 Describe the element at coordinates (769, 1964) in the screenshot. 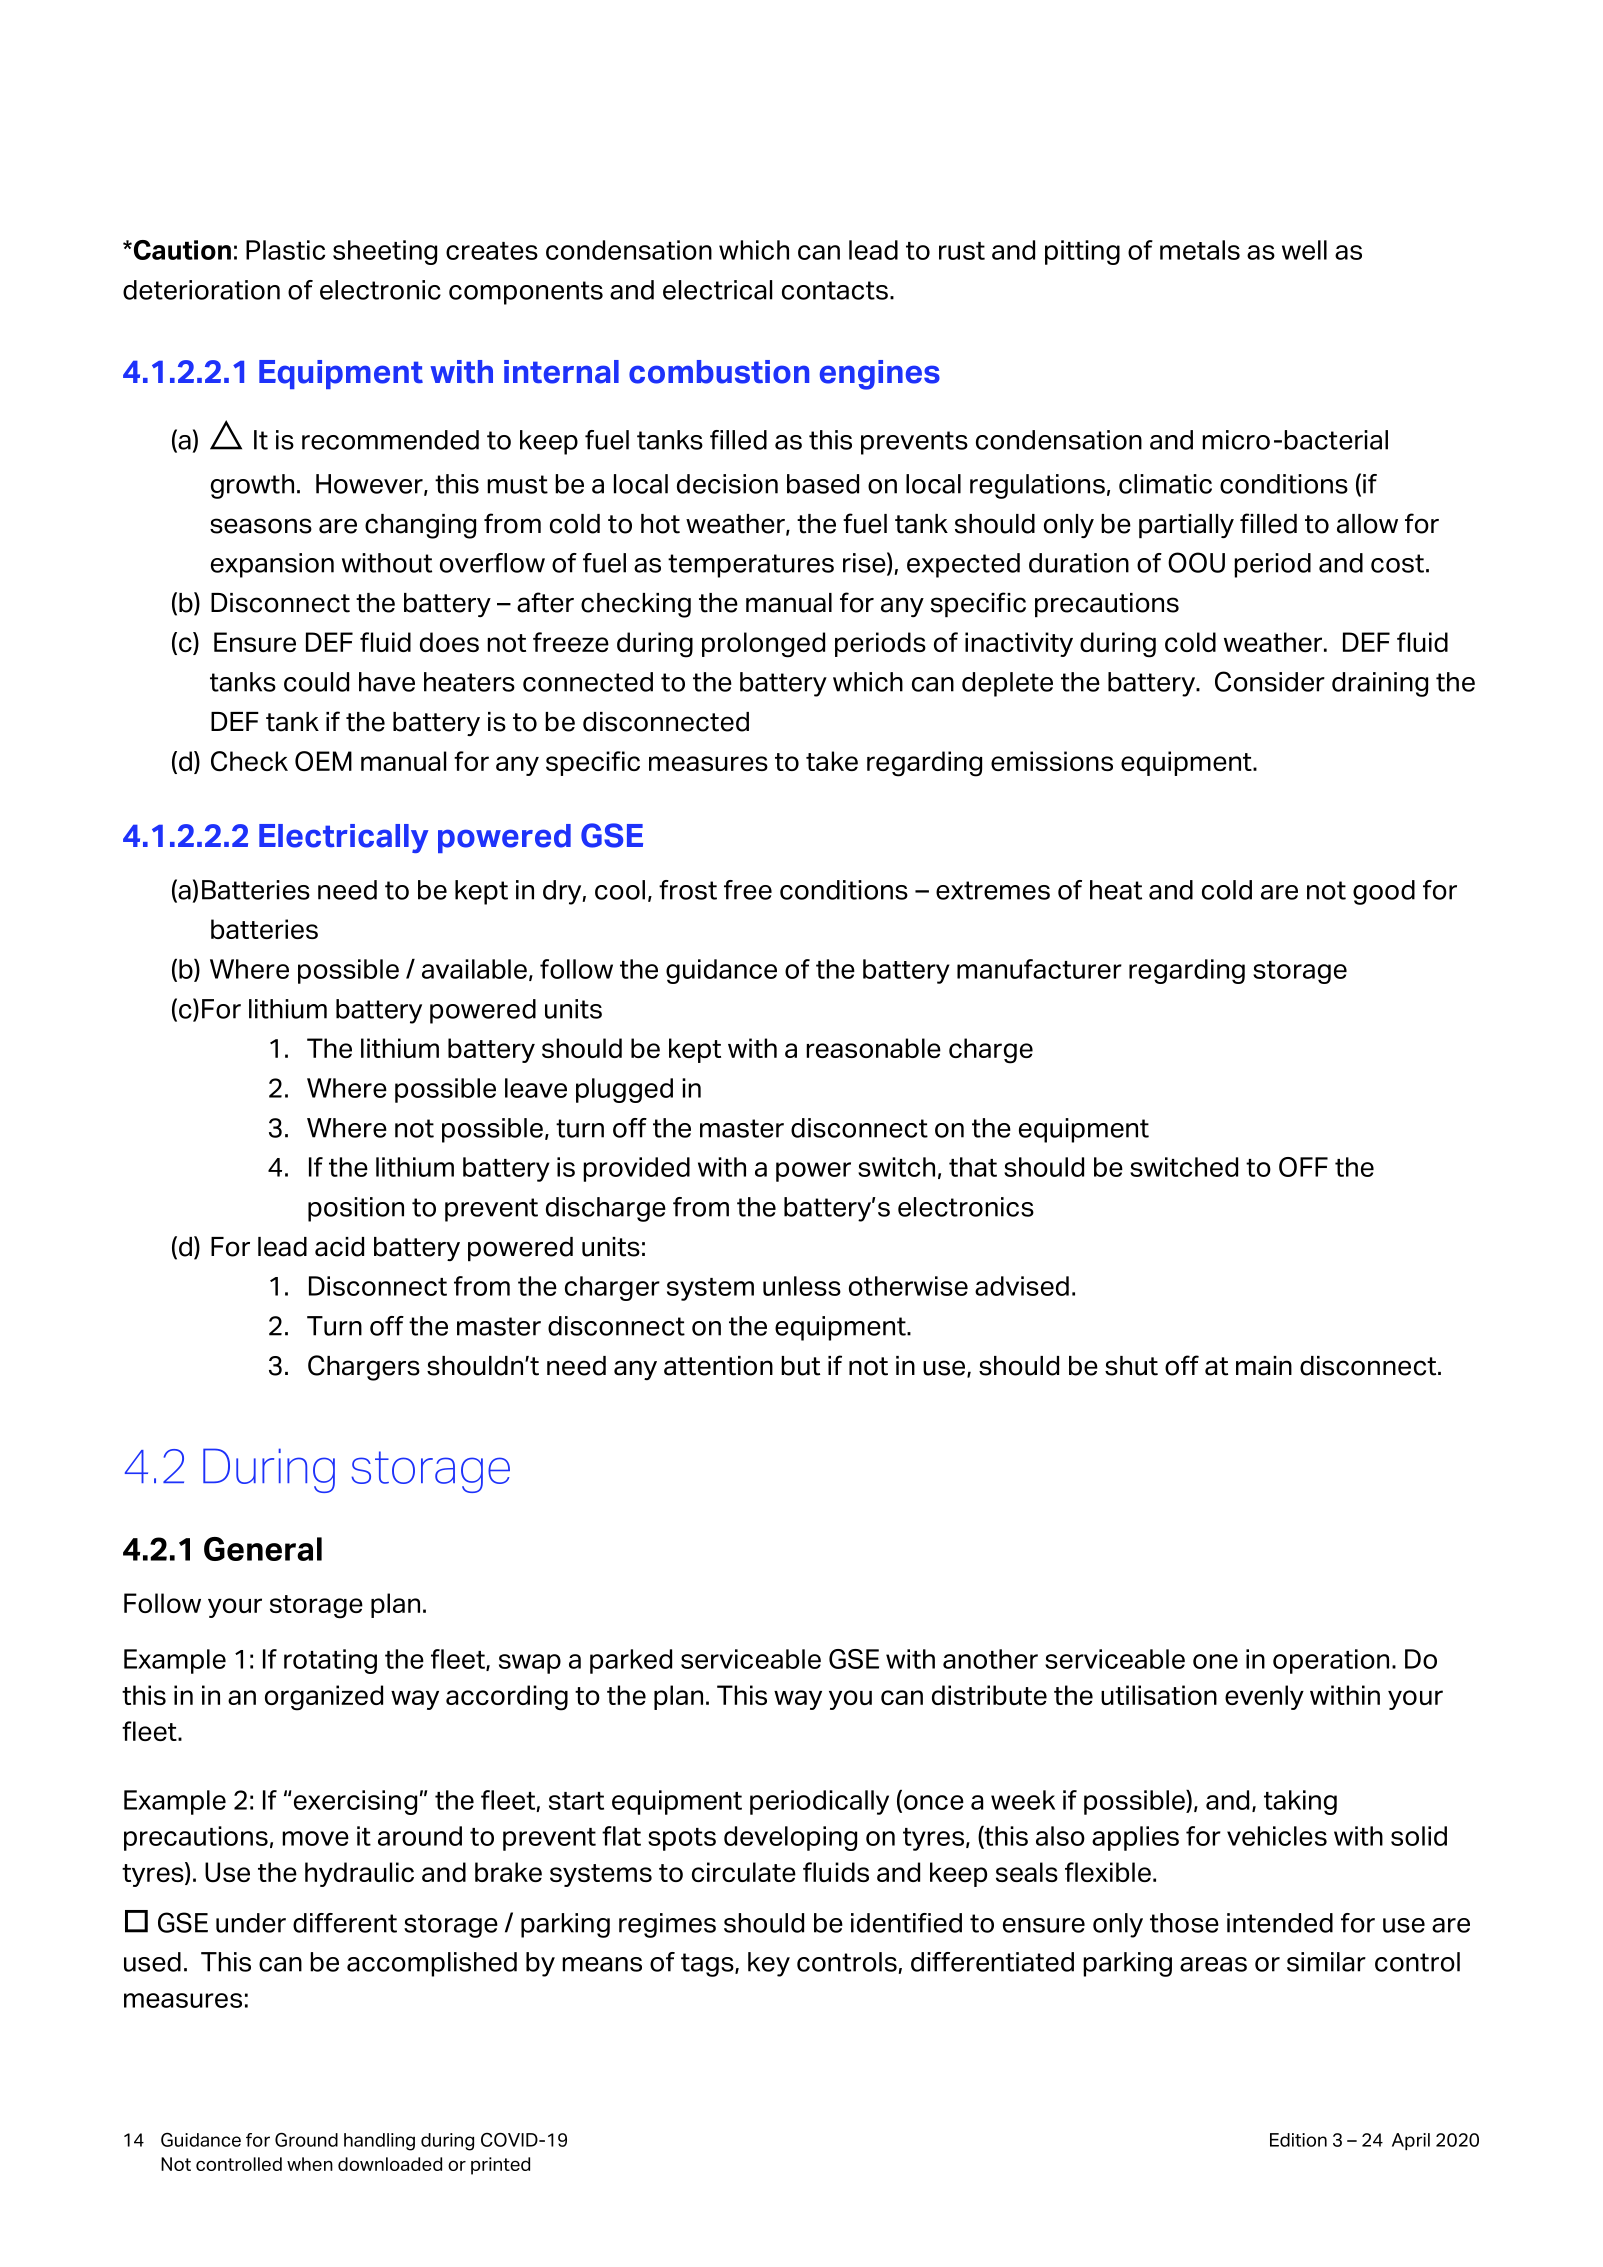

I see `key` at that location.
